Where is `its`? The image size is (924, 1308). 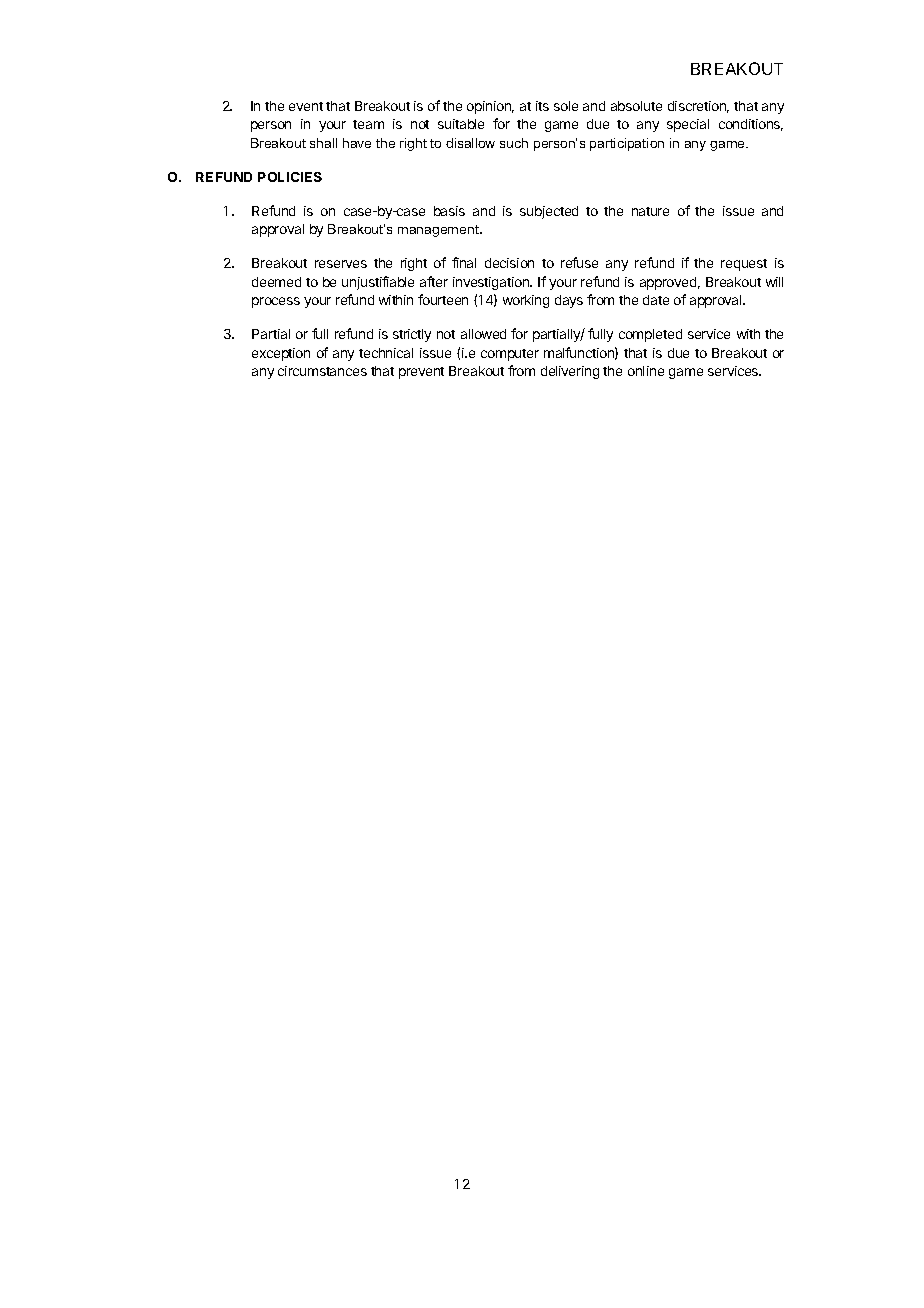 its is located at coordinates (542, 106).
